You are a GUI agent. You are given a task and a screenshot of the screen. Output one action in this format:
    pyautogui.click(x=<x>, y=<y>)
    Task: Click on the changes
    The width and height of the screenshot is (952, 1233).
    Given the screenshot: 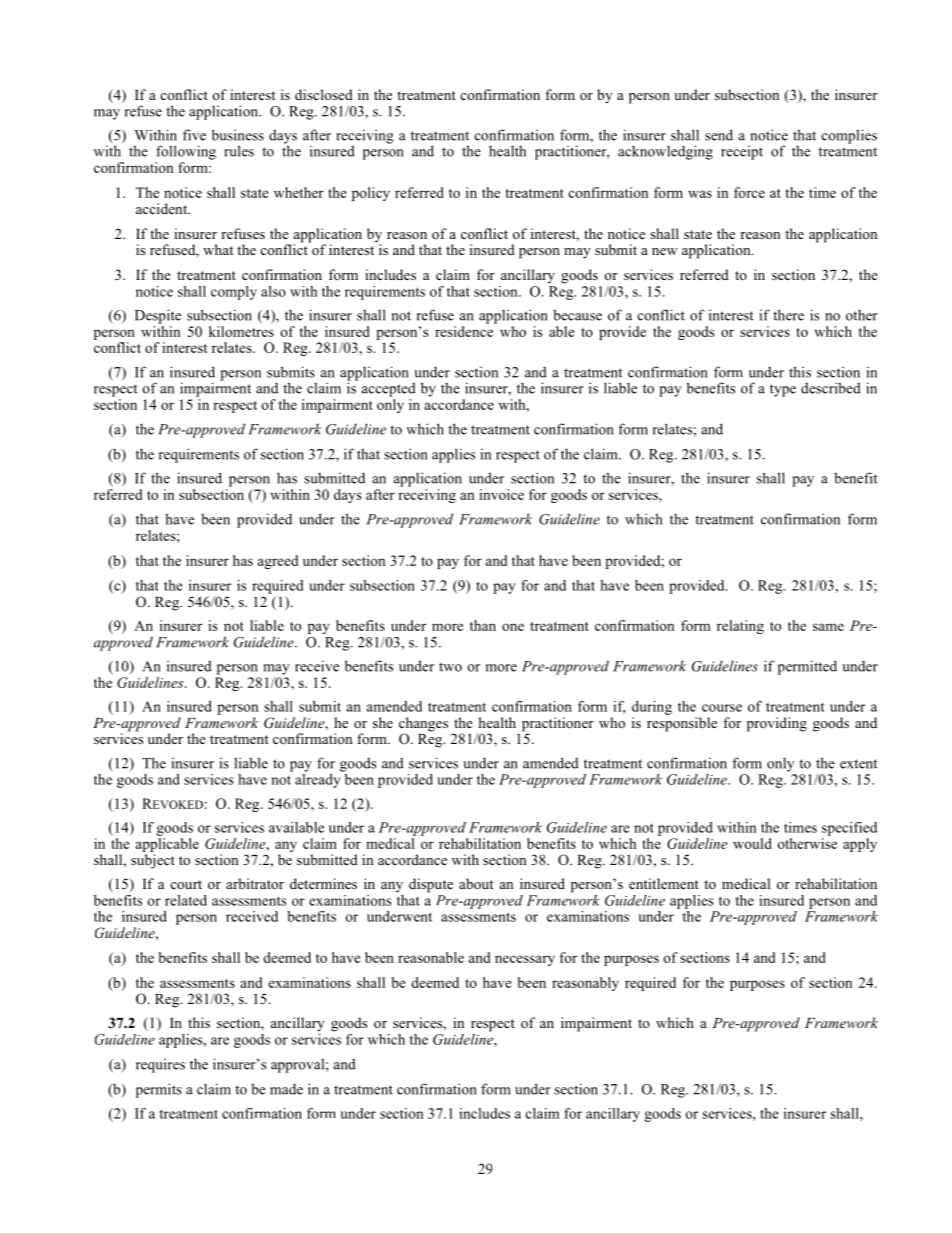 What is the action you would take?
    pyautogui.click(x=423, y=725)
